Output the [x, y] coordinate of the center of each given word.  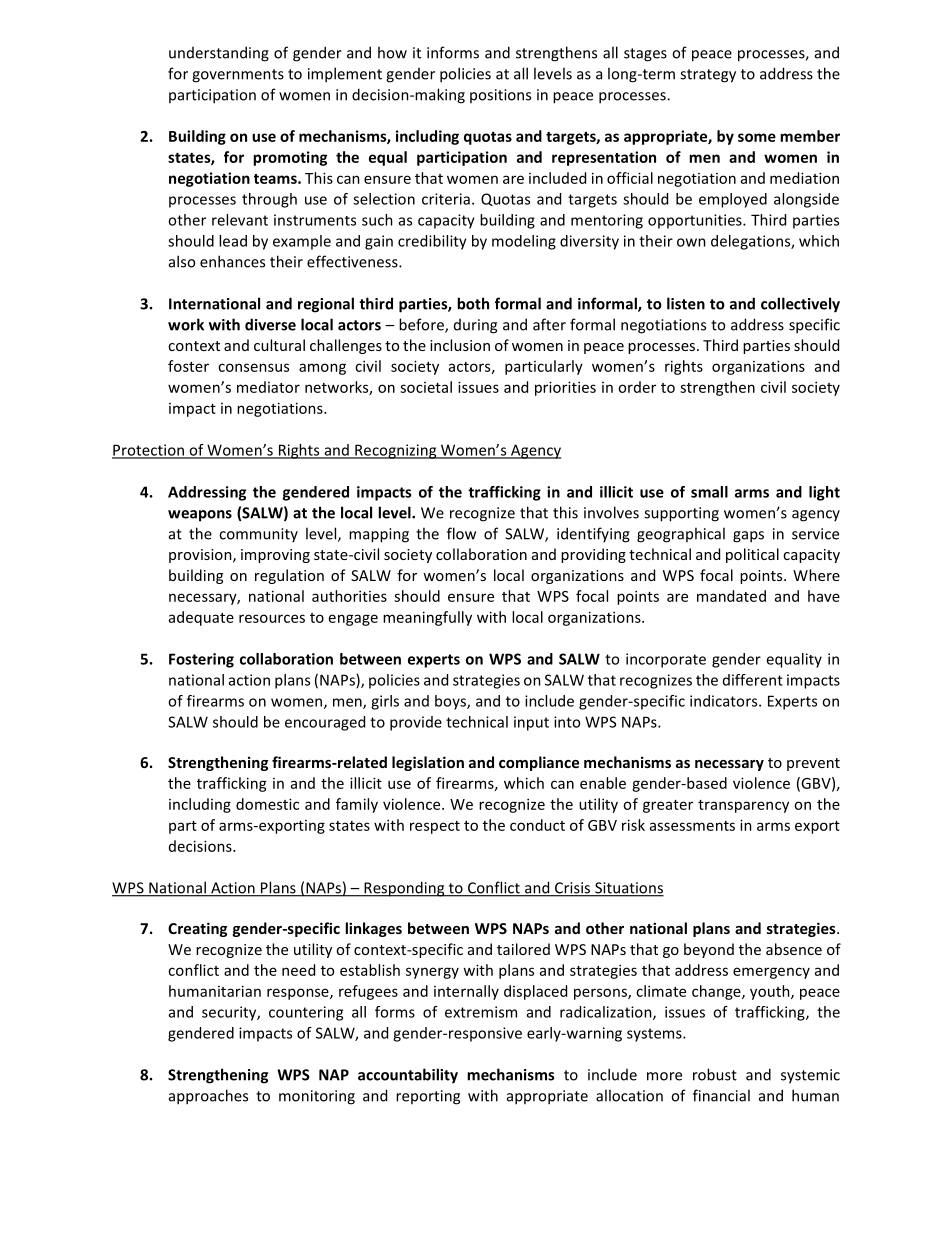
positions [500, 96]
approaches [208, 1097]
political [752, 555]
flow [461, 533]
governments [238, 76]
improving [275, 556]
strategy [708, 76]
